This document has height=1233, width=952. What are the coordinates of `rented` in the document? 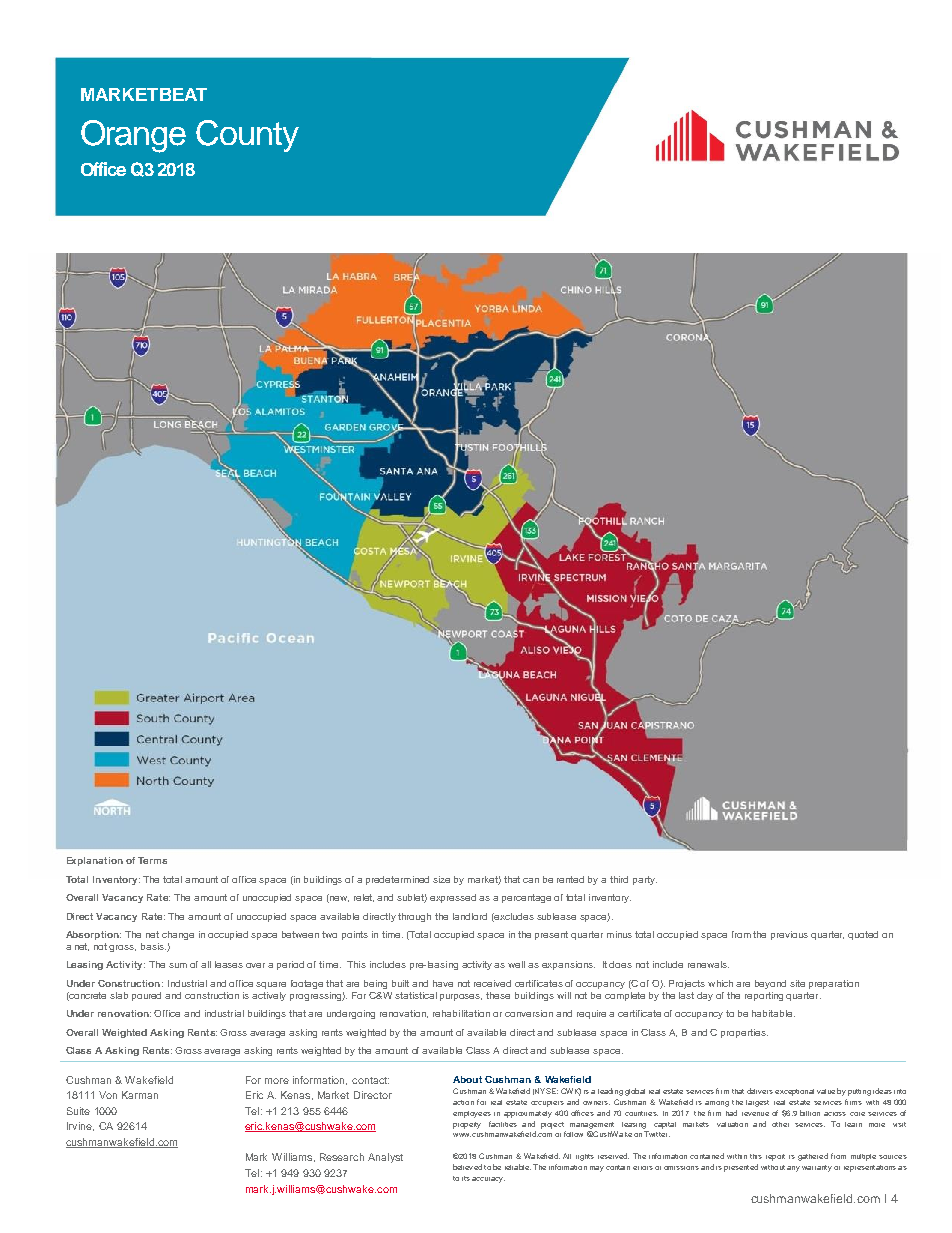 It's located at (570, 879).
